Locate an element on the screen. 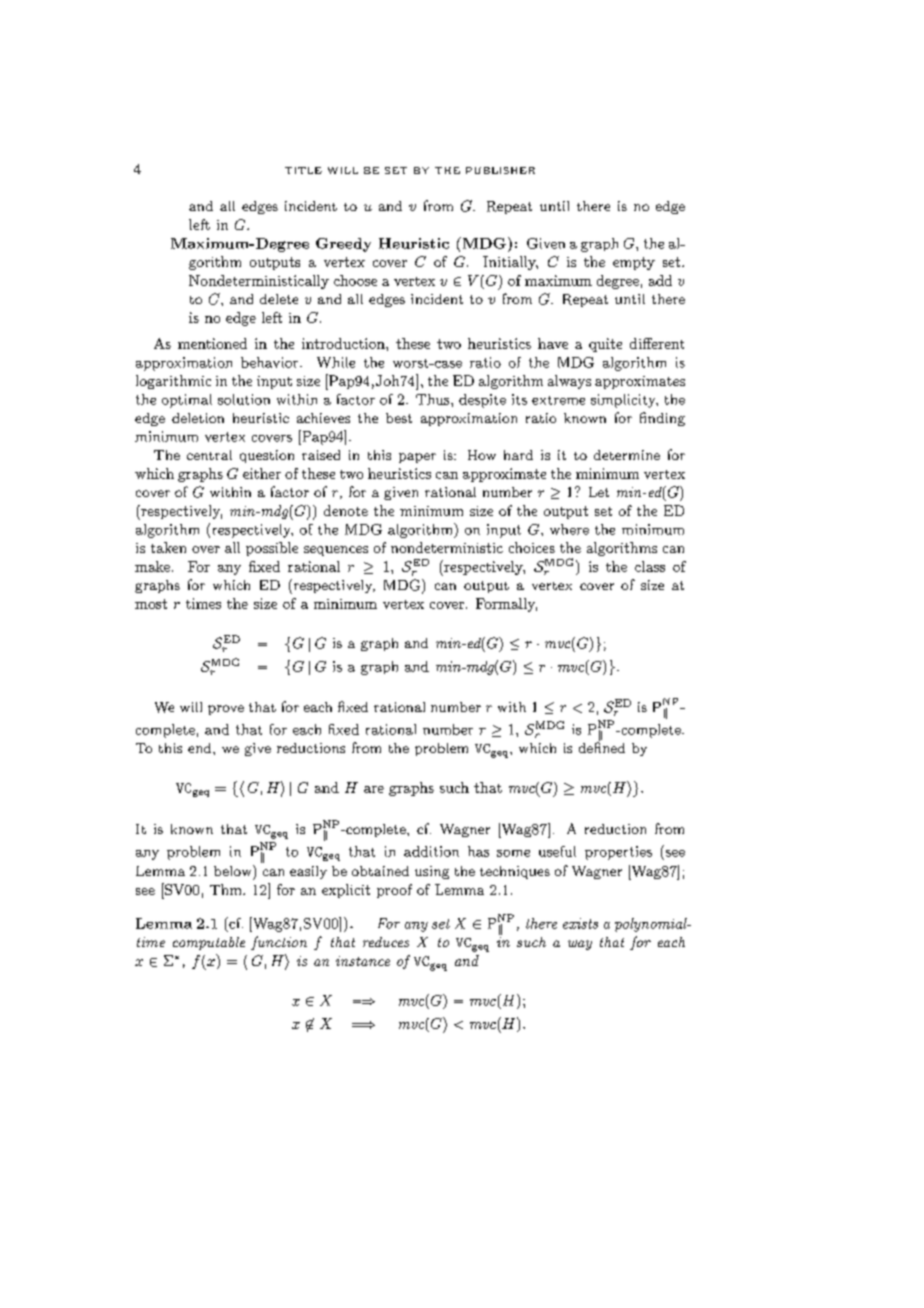 The height and width of the screenshot is (1308, 924). TITLE is located at coordinates (303, 170).
